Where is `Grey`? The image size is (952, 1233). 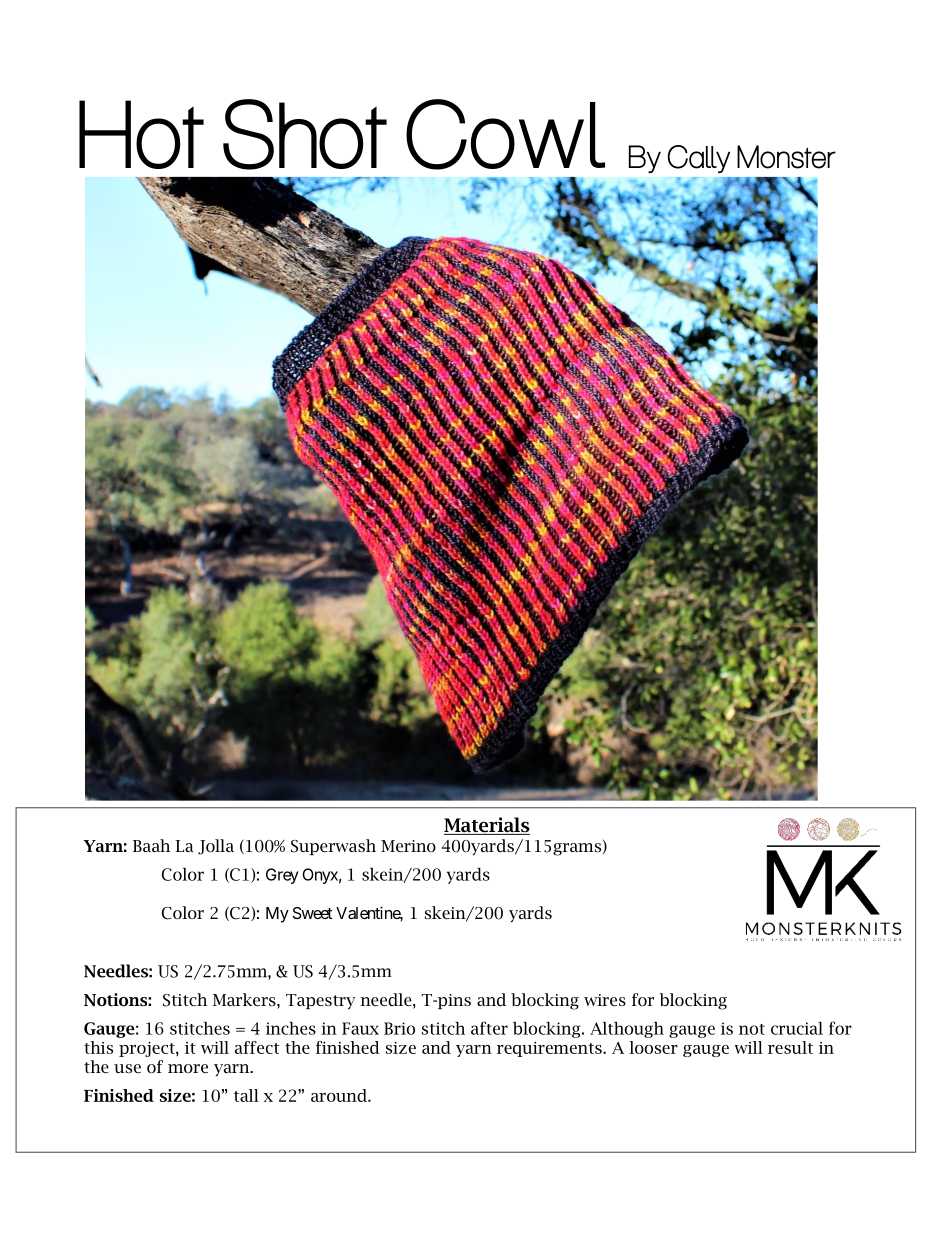 Grey is located at coordinates (282, 876).
